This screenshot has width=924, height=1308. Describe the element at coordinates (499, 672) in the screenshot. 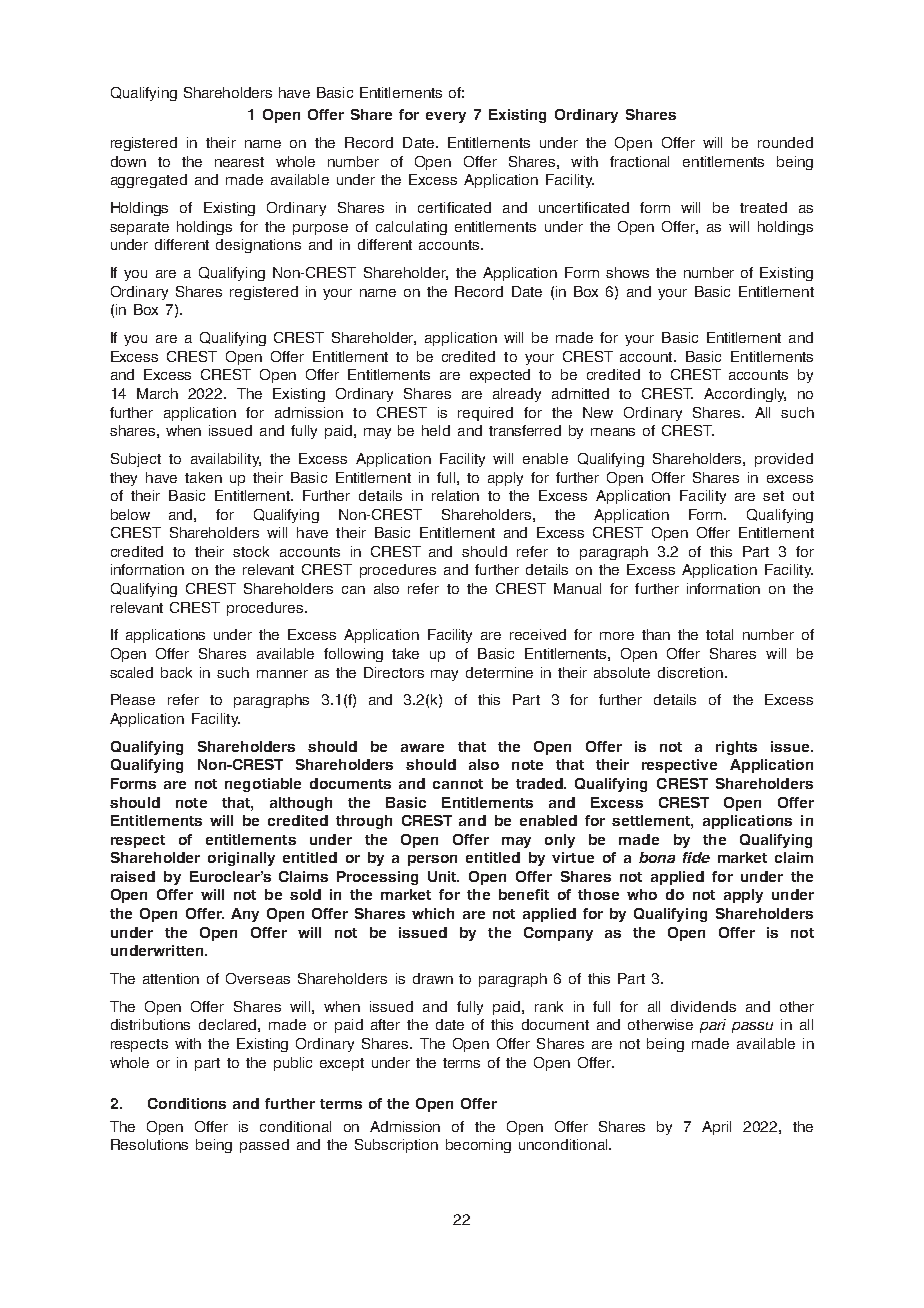

I see `determine` at that location.
